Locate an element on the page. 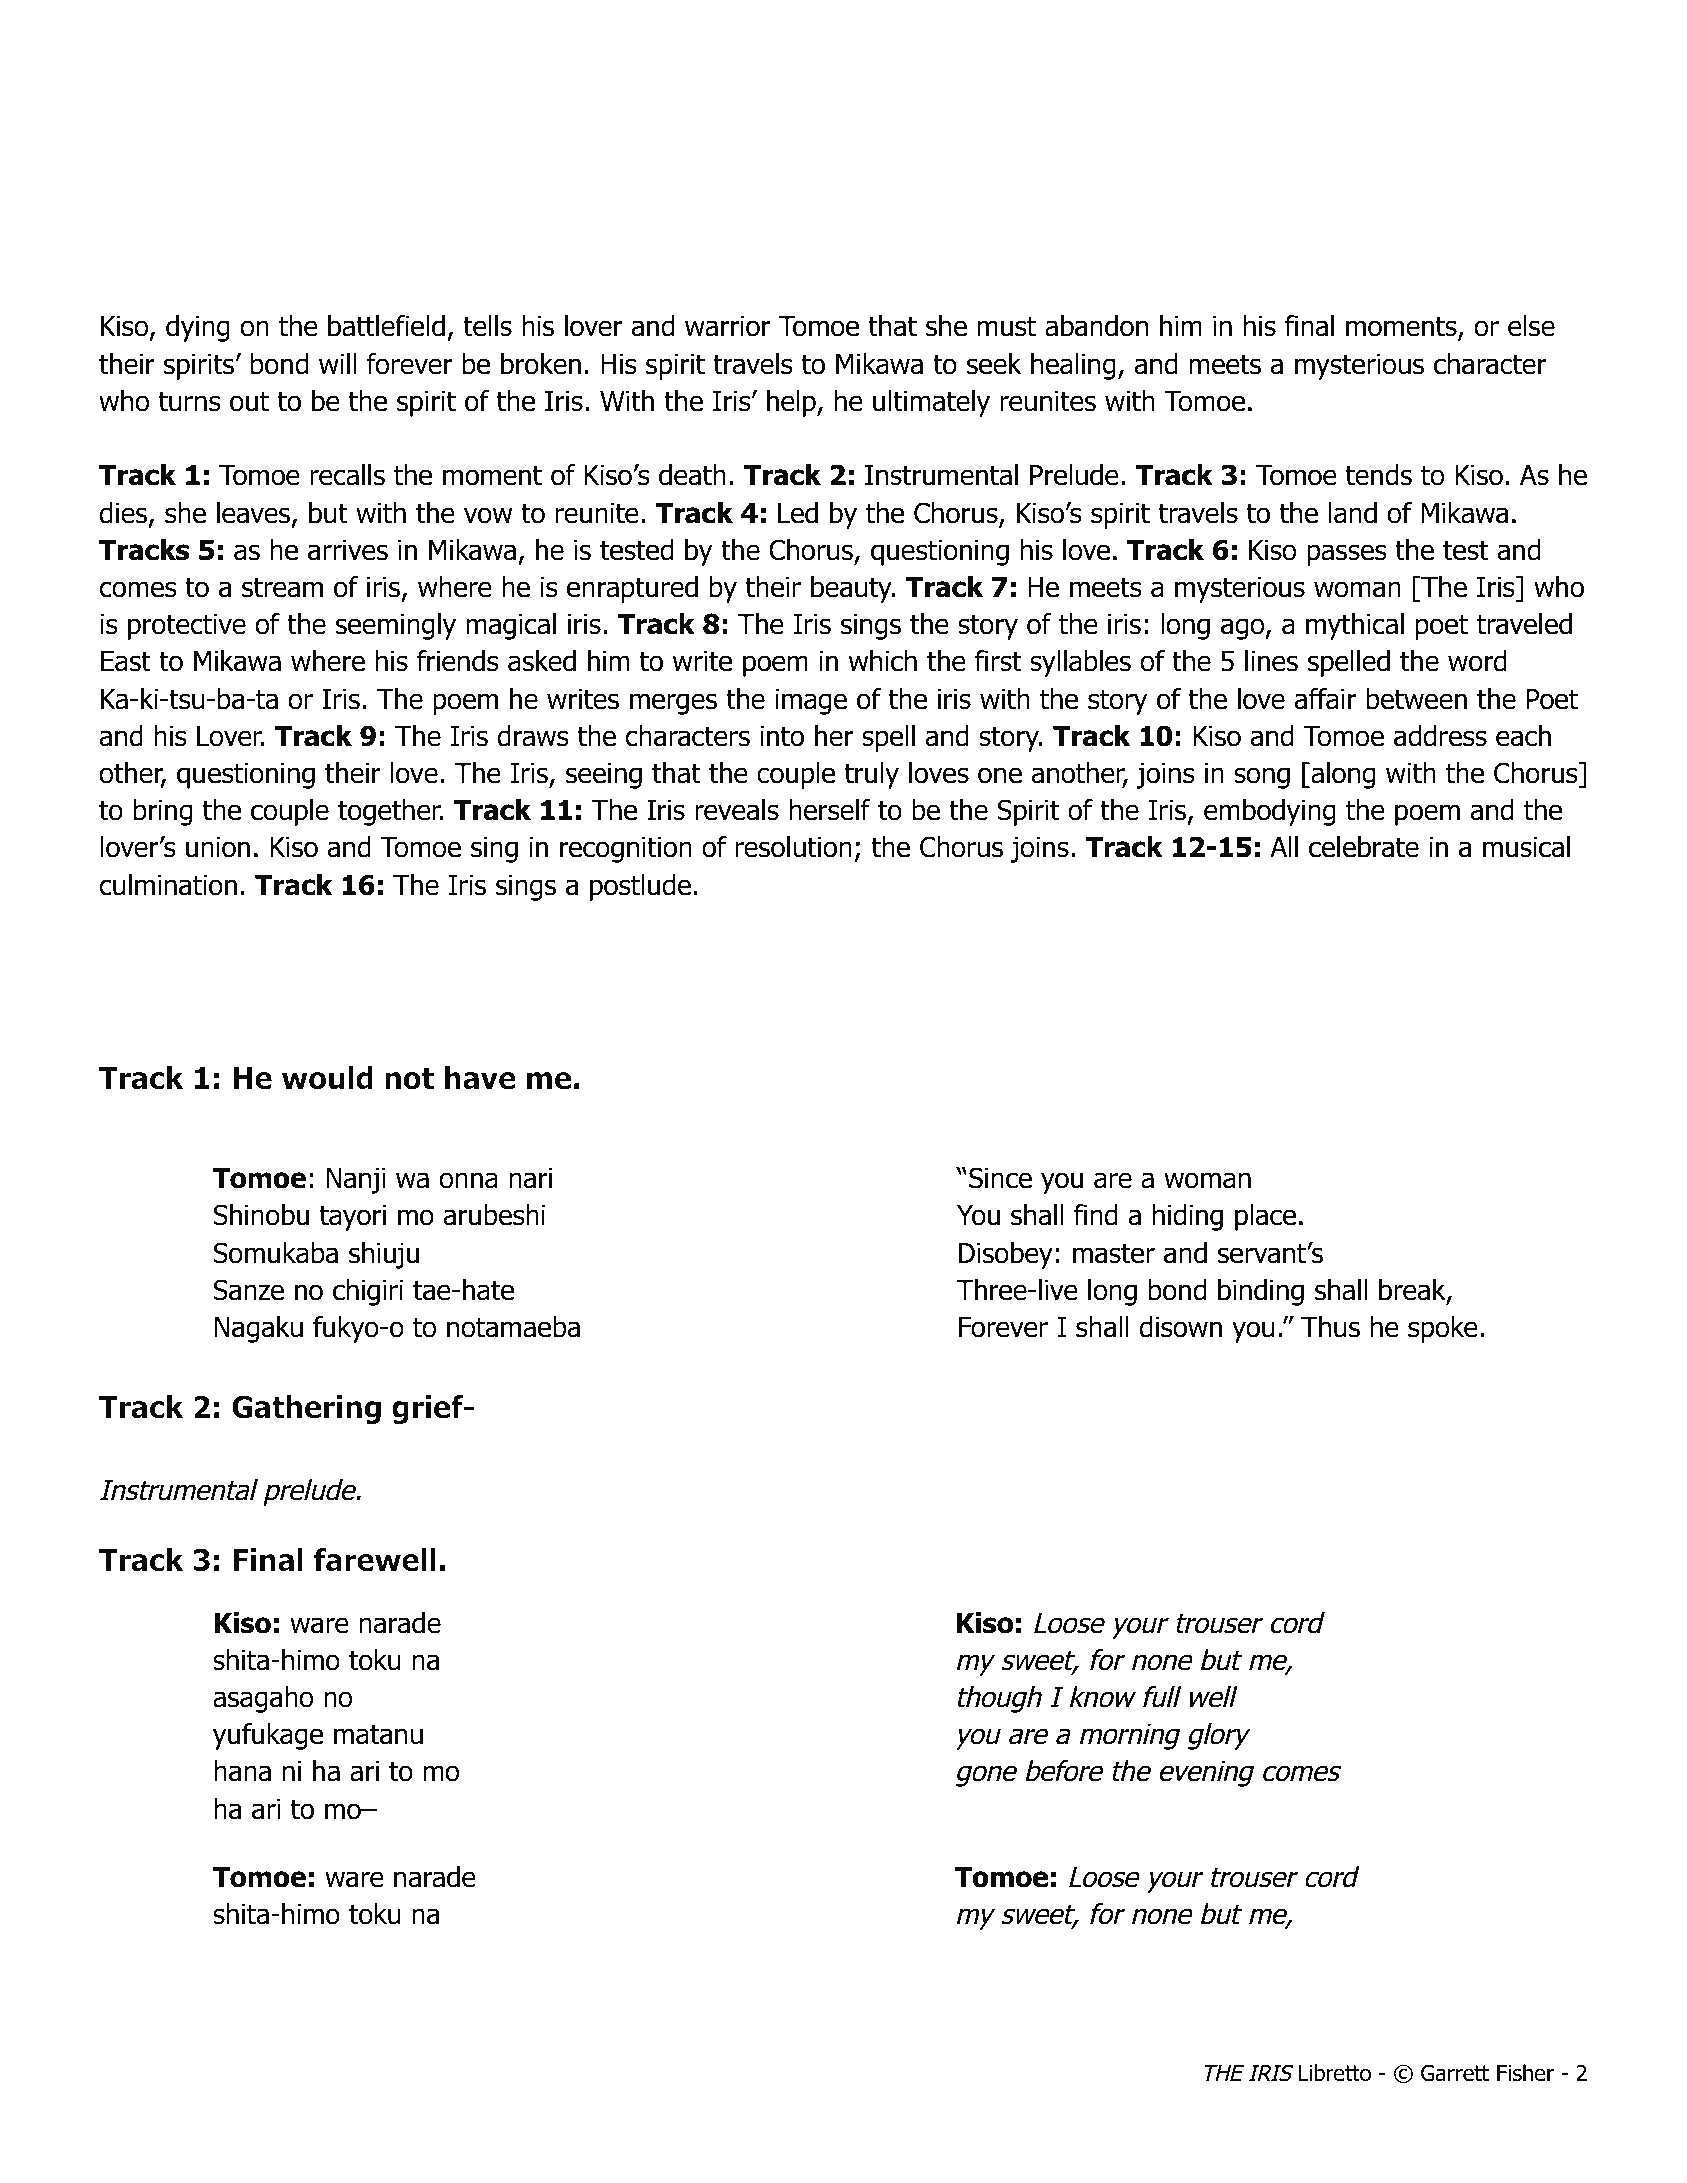 This document has height=2183, width=1687. hana is located at coordinates (242, 1771).
